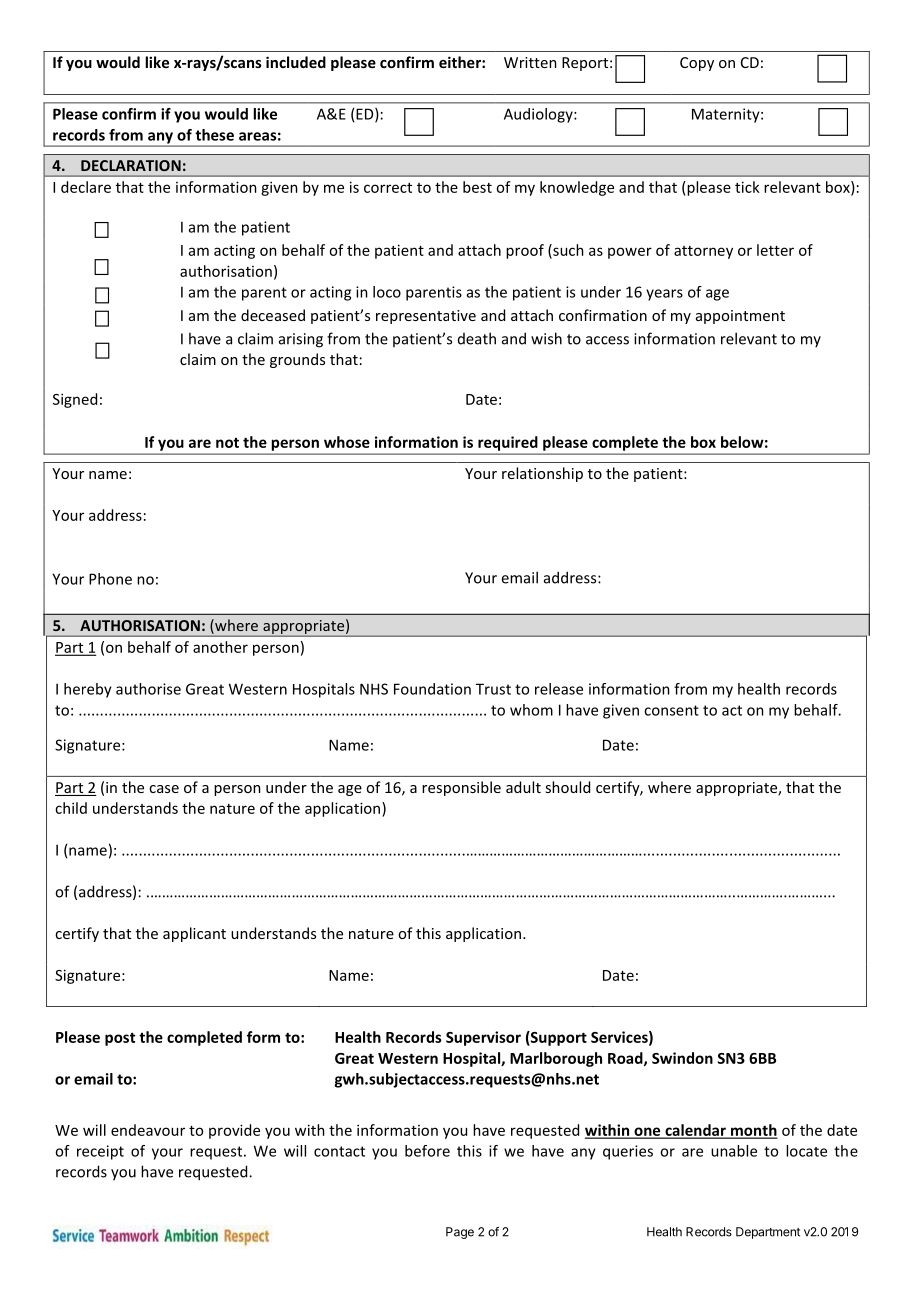  I want to click on Foundation, so click(432, 689).
